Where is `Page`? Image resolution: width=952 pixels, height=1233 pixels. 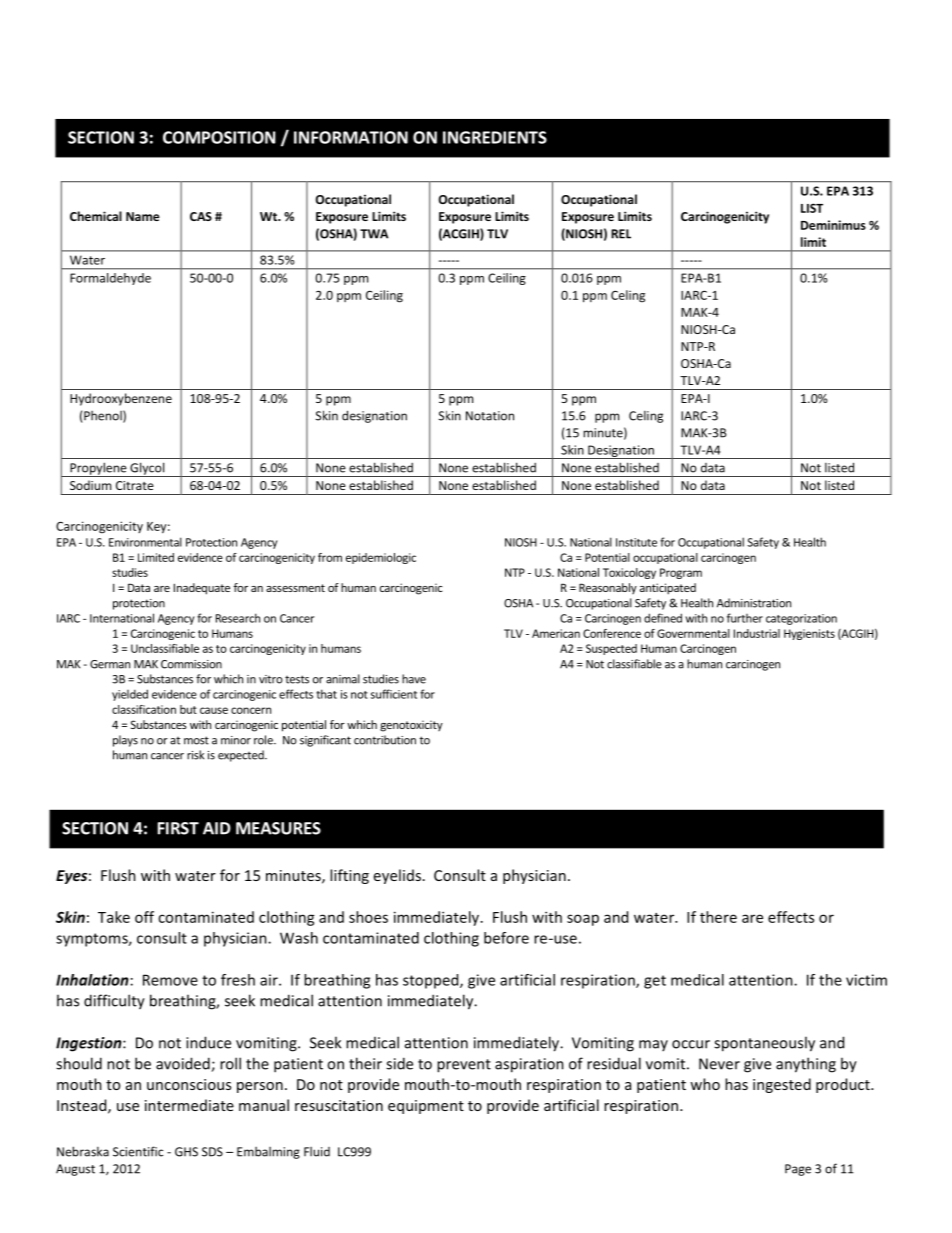
Page is located at coordinates (798, 1170).
